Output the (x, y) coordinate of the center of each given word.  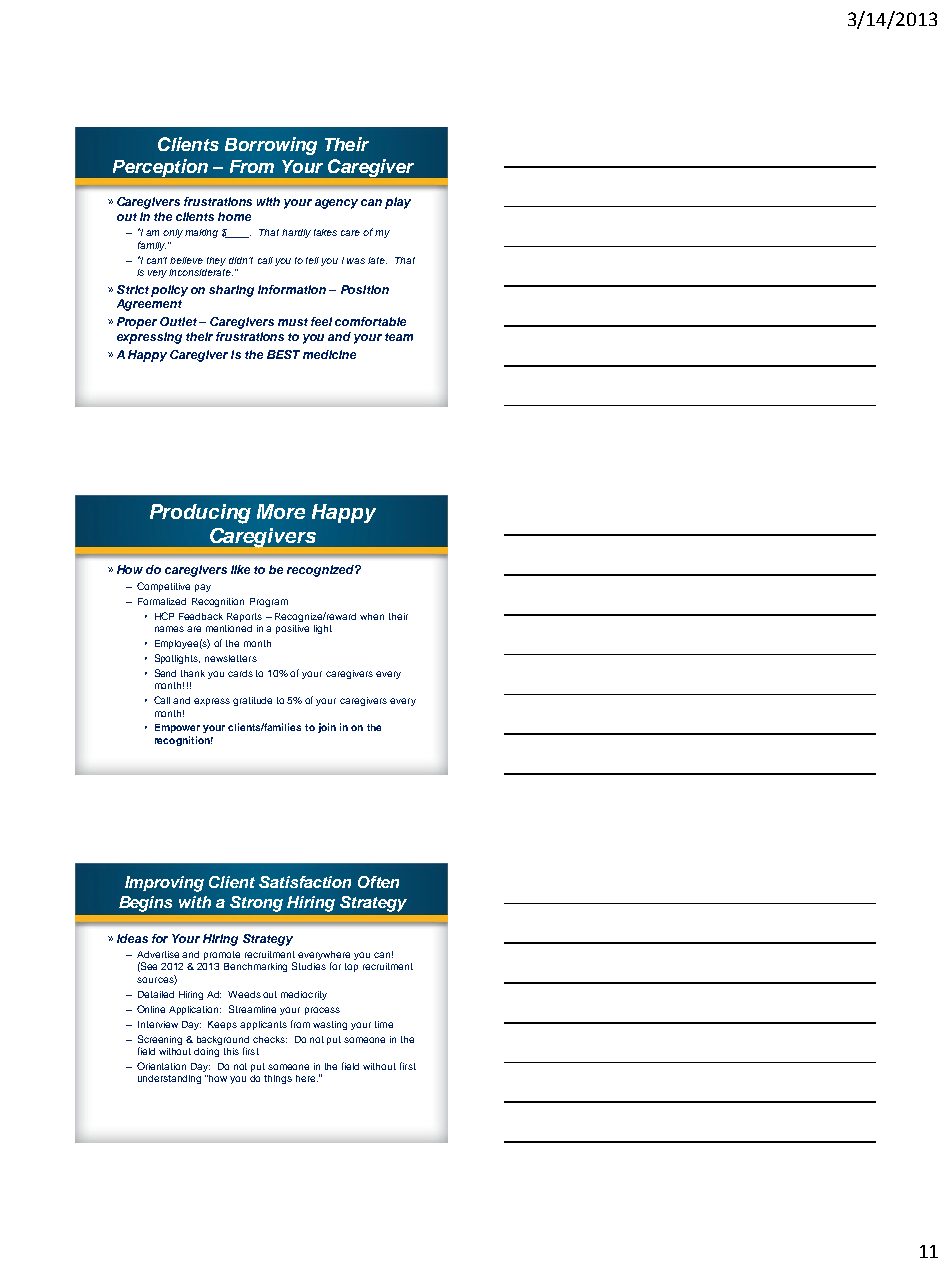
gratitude (252, 701)
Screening (160, 1040)
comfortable (370, 321)
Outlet (178, 321)
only (173, 233)
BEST (283, 354)
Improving (164, 884)
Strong (256, 904)
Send (165, 673)
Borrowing (271, 146)
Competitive (163, 587)
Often (378, 882)
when (372, 616)
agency (336, 204)
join (327, 728)
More (281, 511)
